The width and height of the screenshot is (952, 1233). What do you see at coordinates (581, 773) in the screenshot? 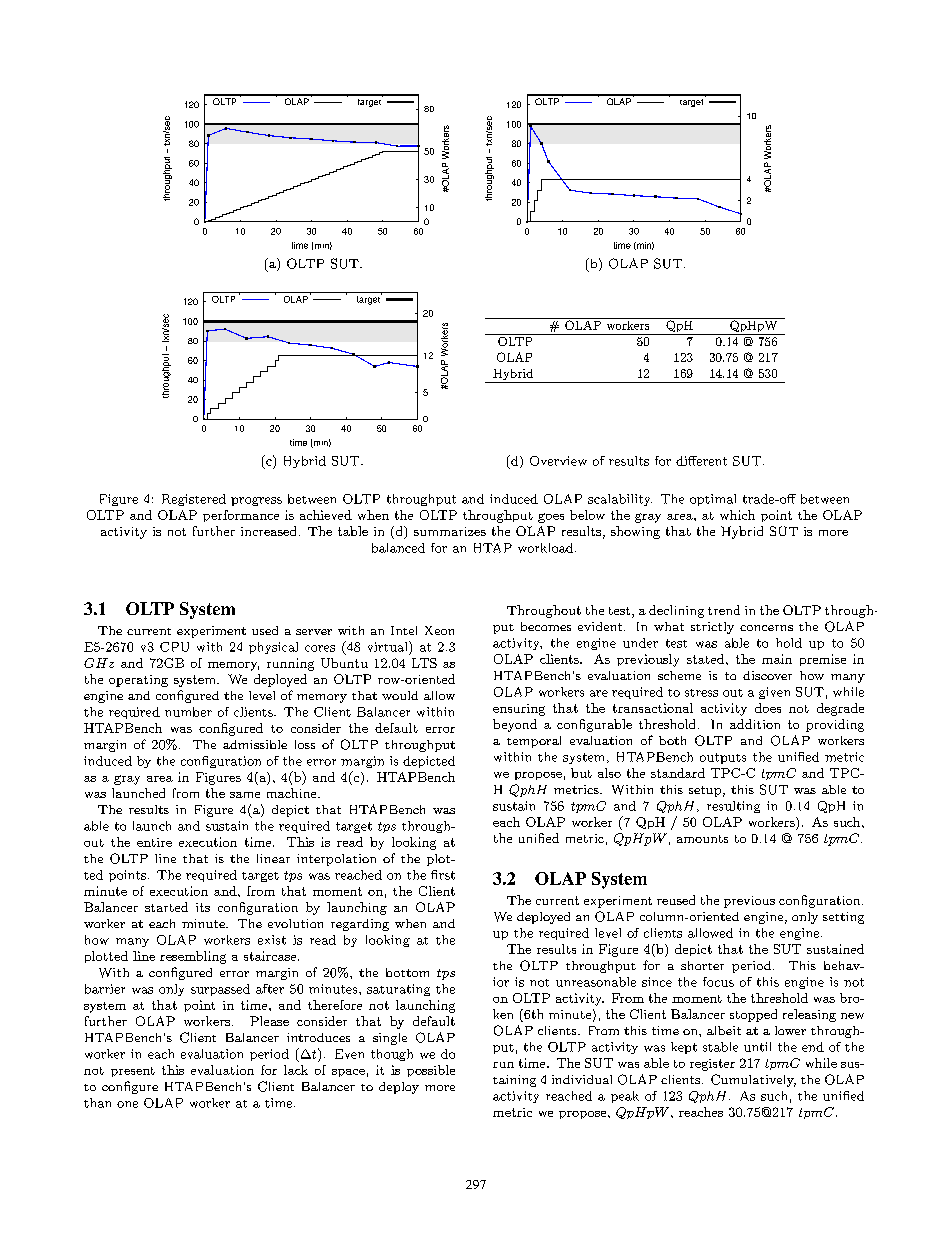
I see `but` at bounding box center [581, 773].
